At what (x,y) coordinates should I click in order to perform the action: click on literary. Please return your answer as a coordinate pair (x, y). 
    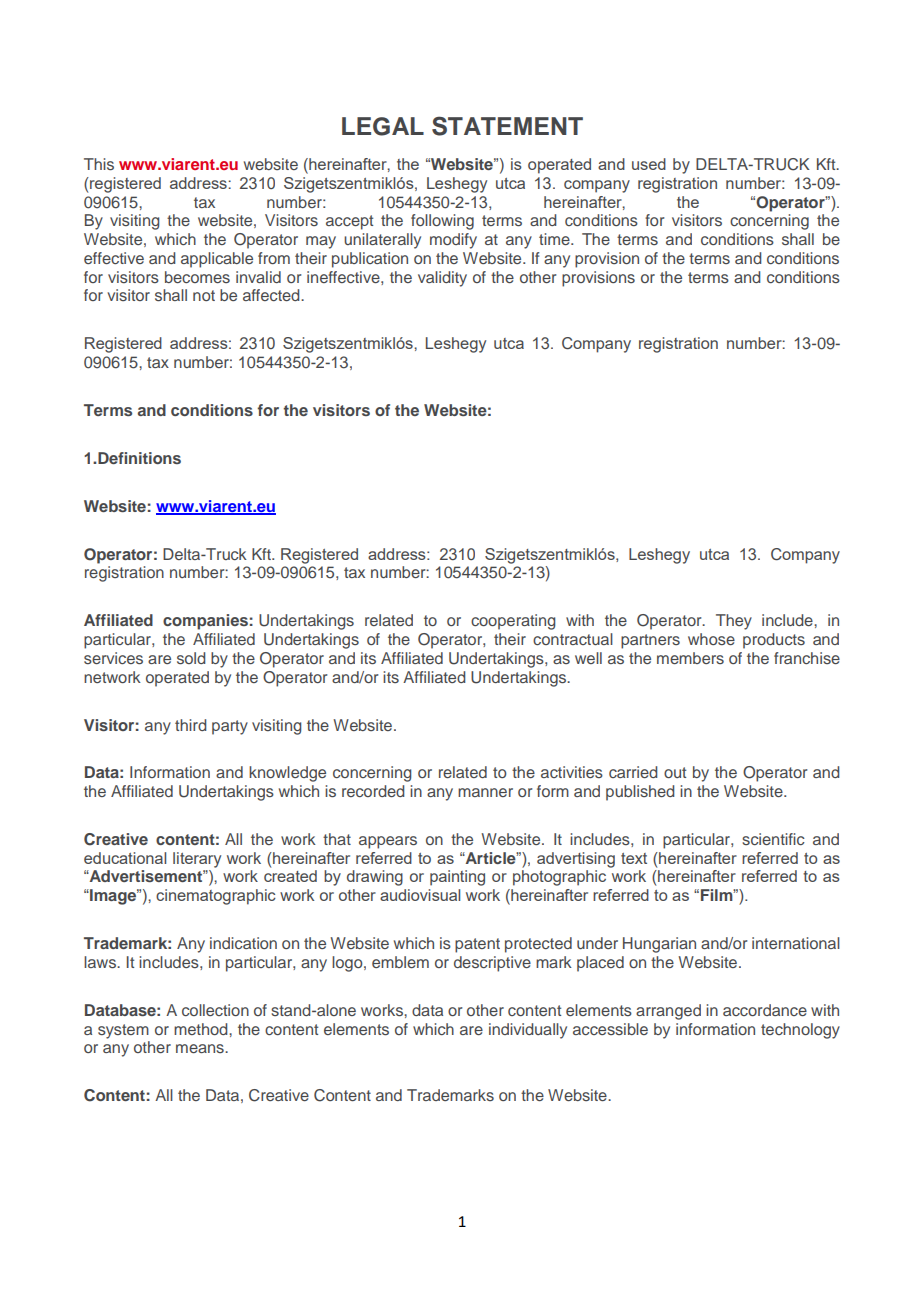
    Looking at the image, I should click on (197, 860).
